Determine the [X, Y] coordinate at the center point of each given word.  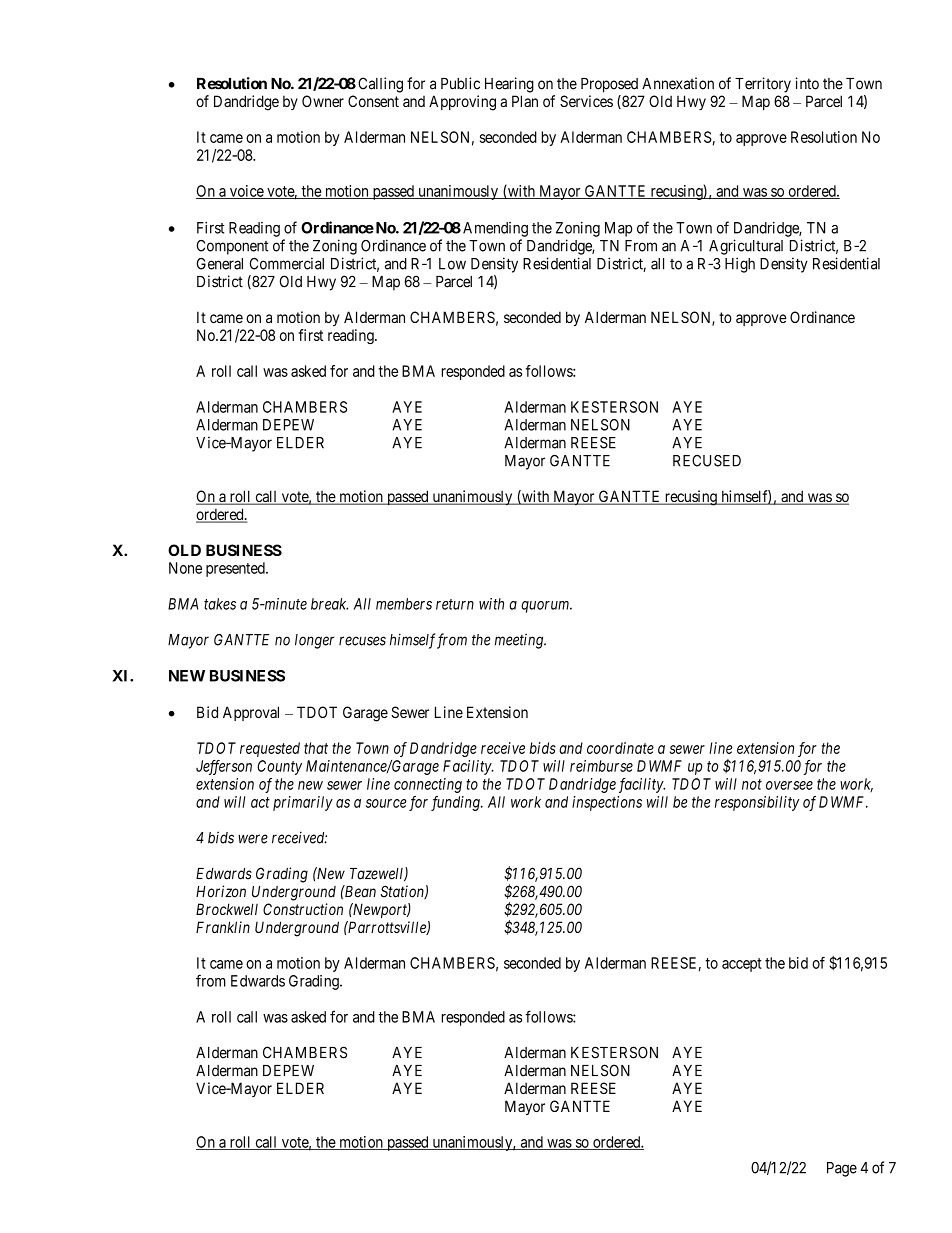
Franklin [223, 927]
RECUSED [707, 461]
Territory [763, 85]
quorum [546, 607]
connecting [428, 785]
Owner [323, 101]
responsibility [757, 803]
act [260, 802]
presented [236, 569]
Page [842, 1169]
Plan [525, 101]
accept [742, 965]
